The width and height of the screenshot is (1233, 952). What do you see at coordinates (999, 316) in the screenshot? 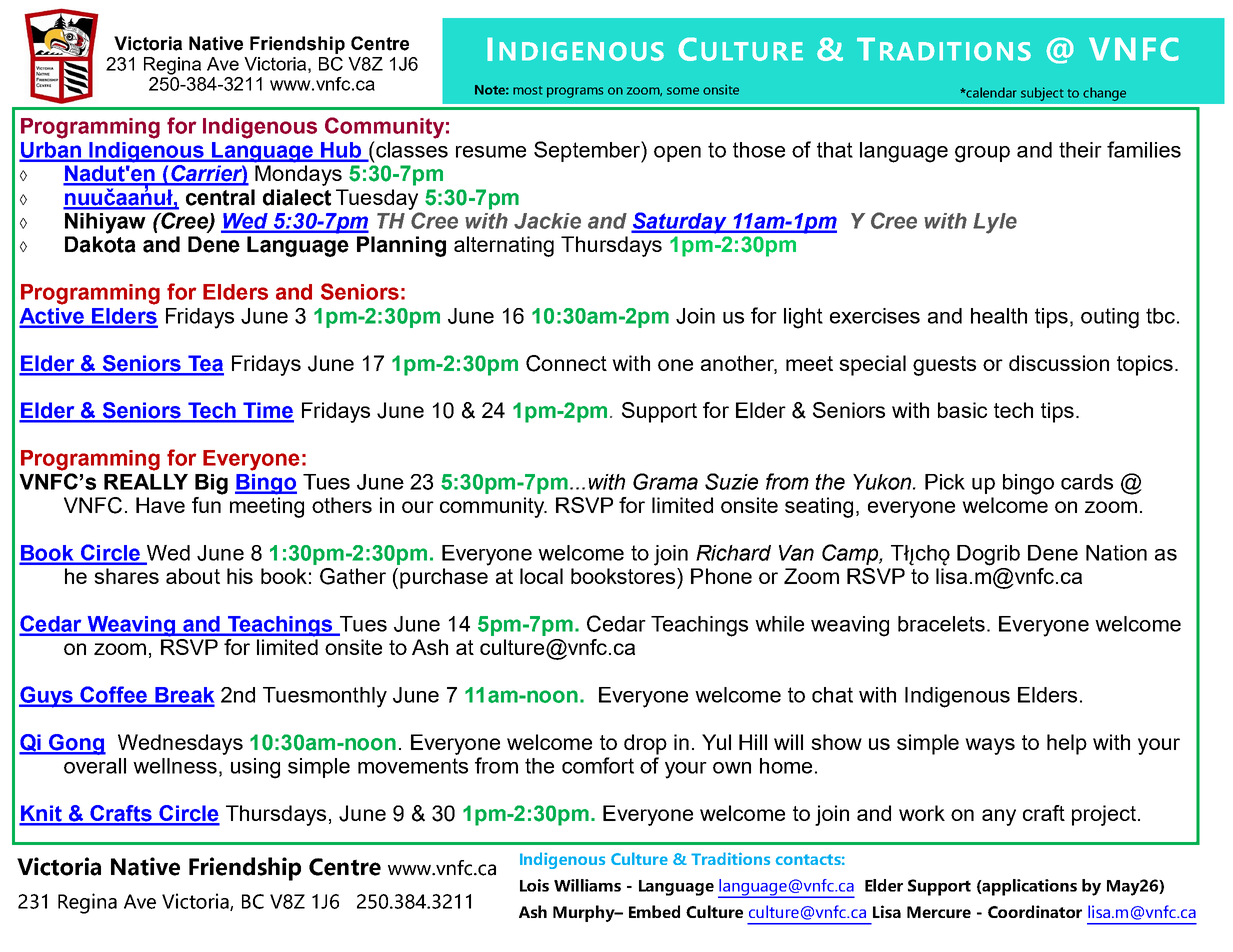
I see `health` at bounding box center [999, 316].
